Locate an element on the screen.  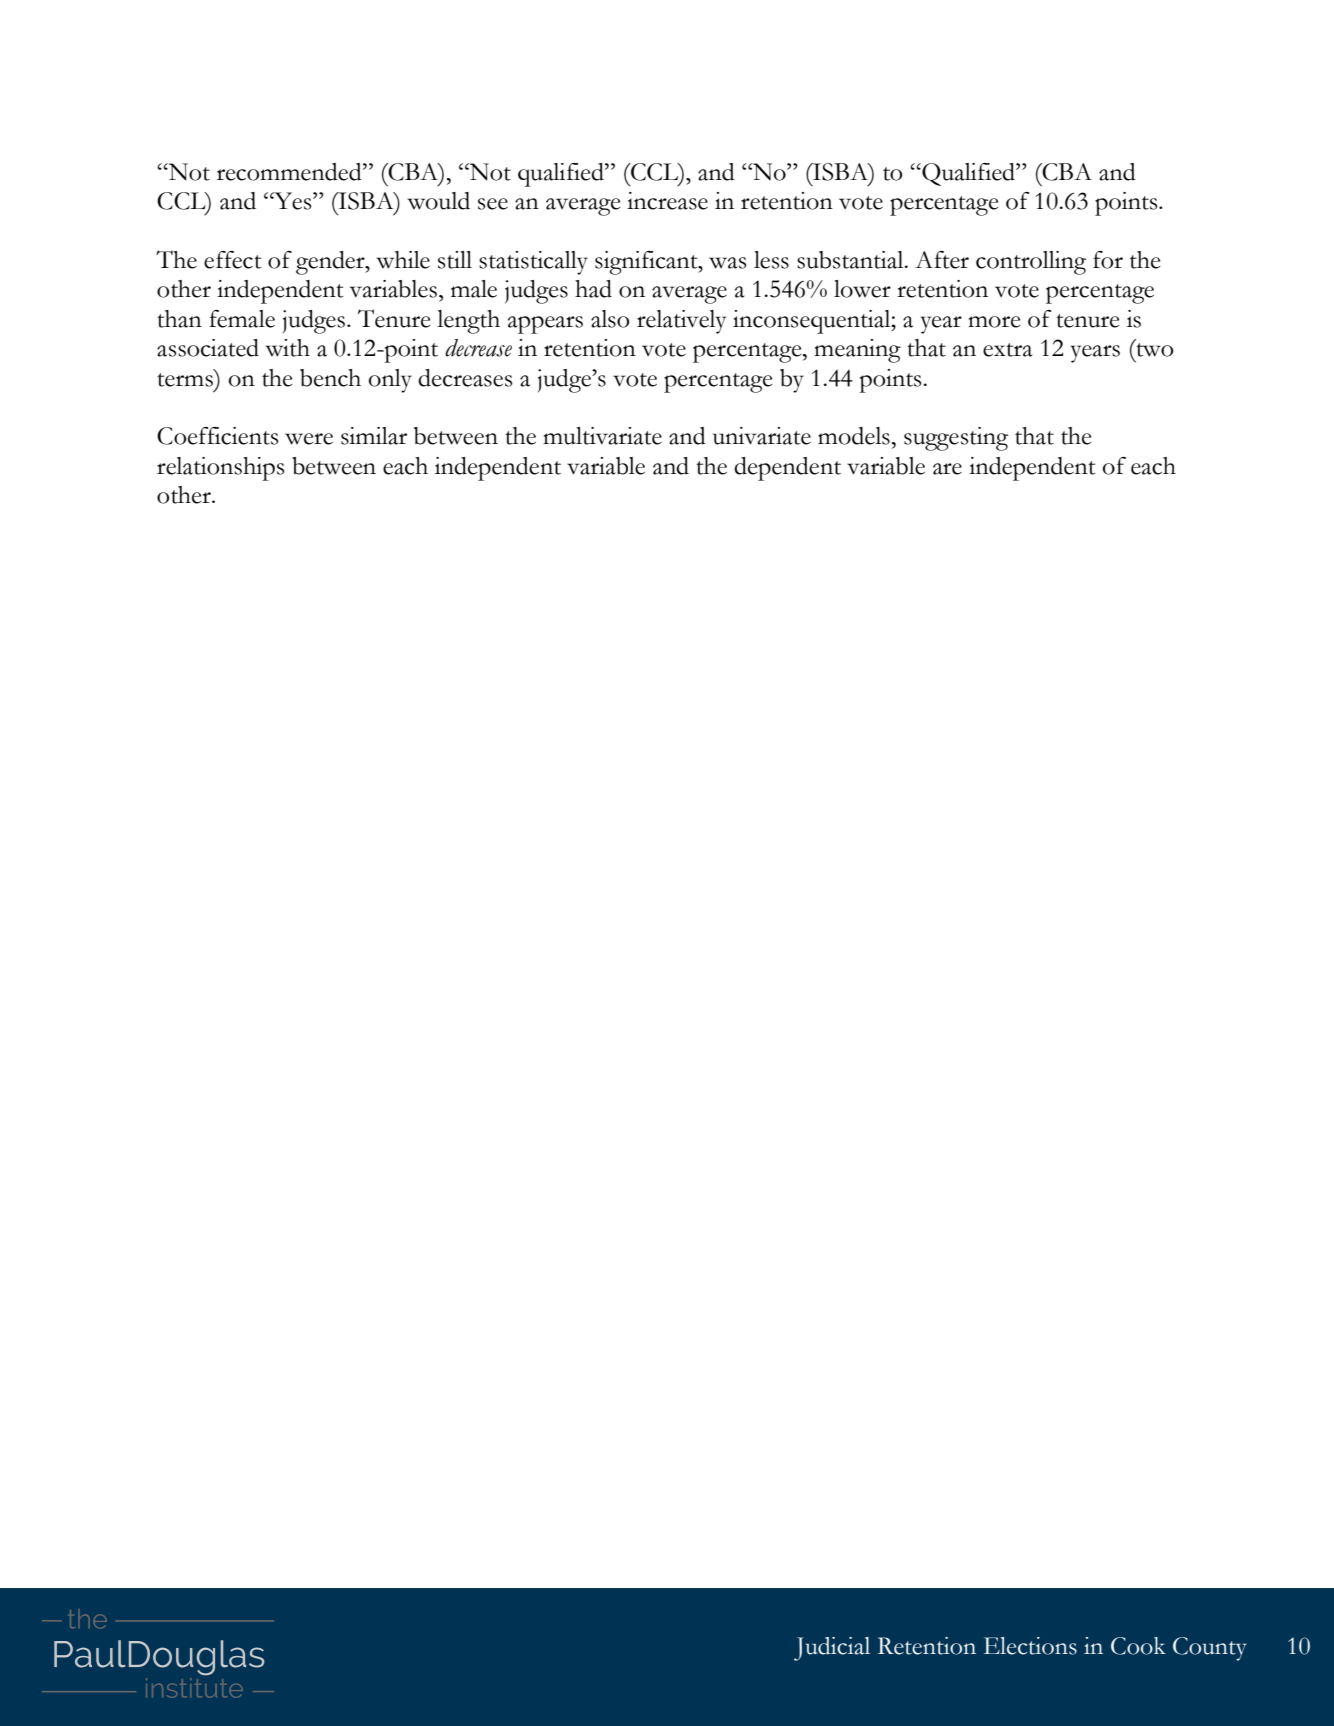
Elections is located at coordinates (1030, 1646).
